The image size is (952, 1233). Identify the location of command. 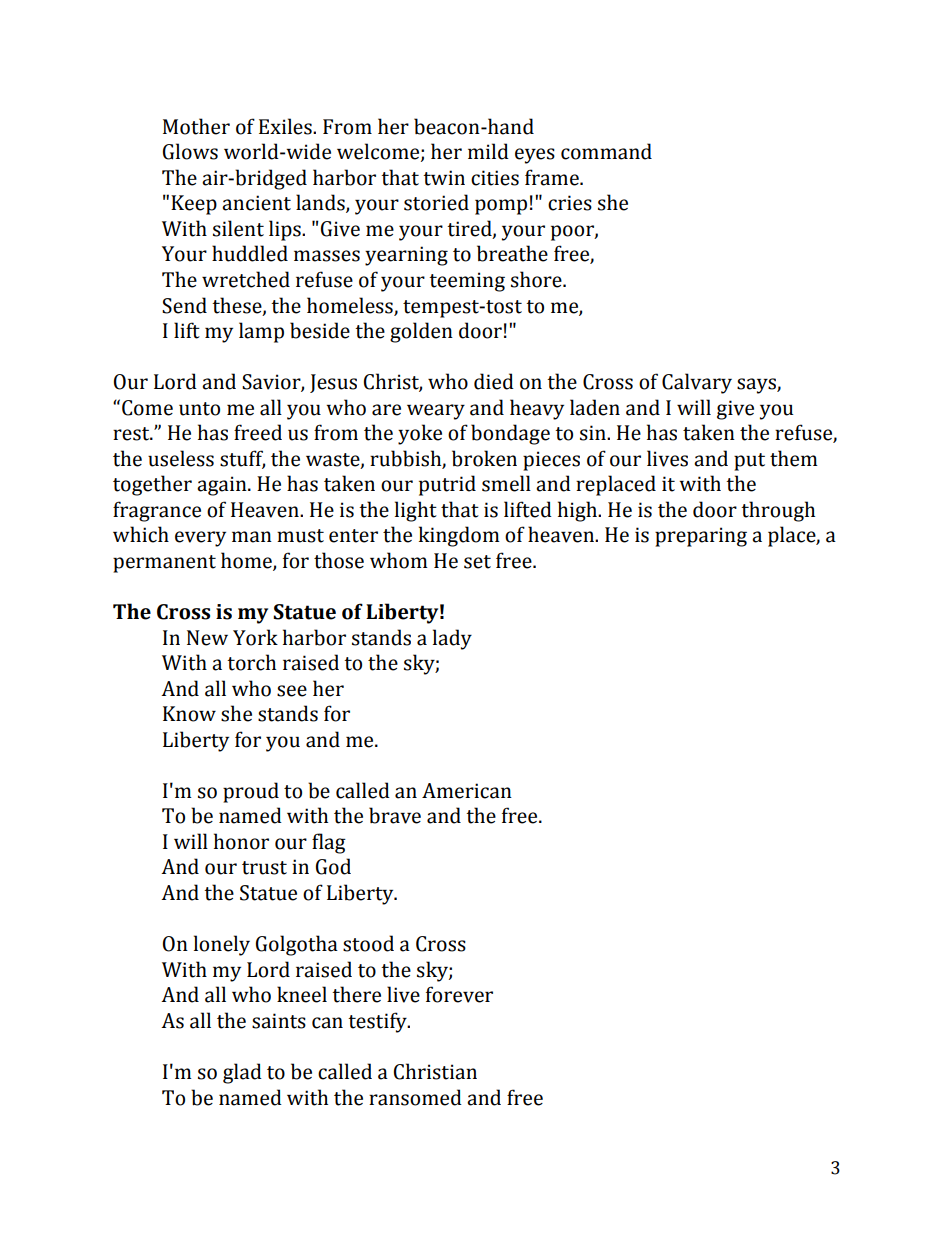
(606, 151).
